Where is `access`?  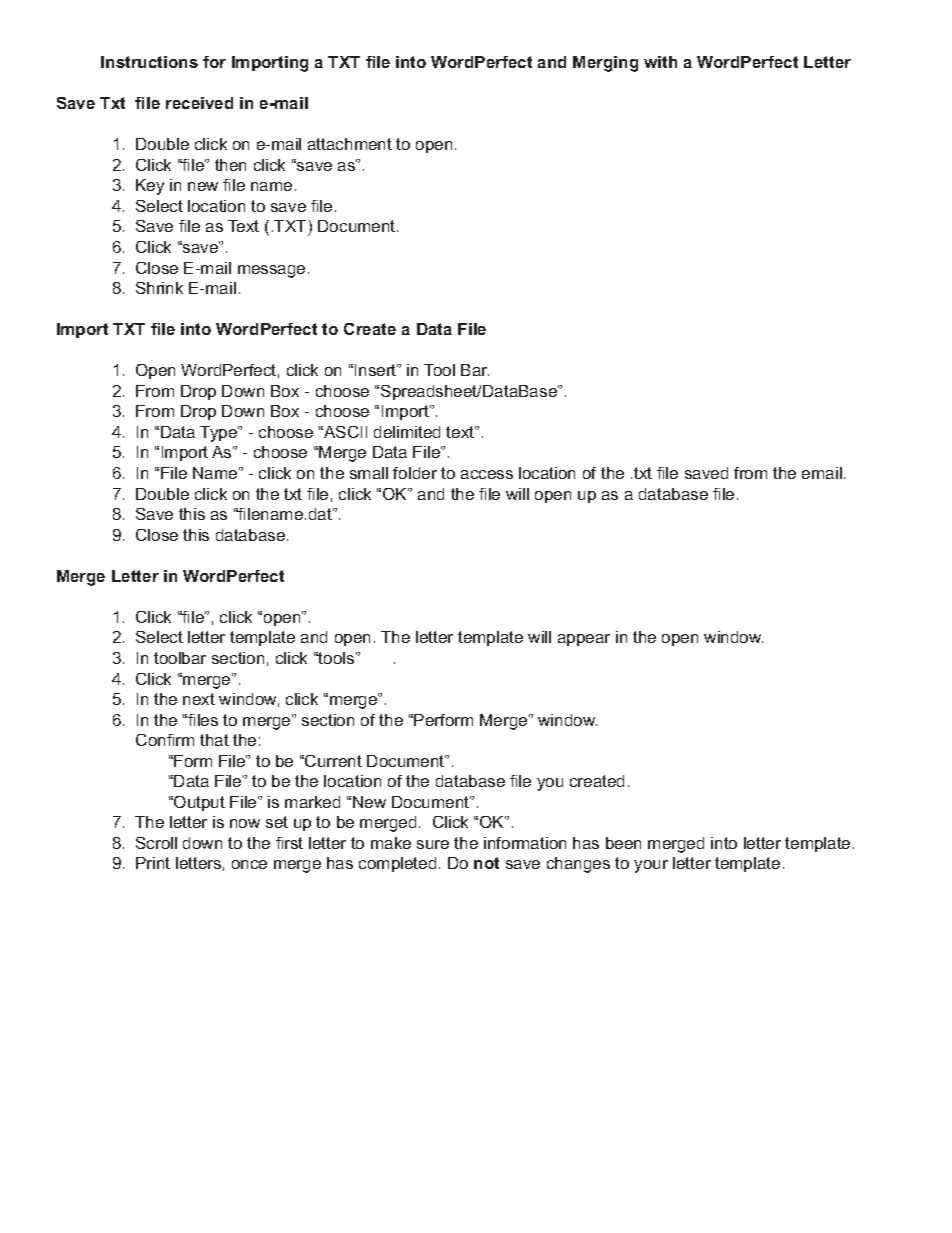
access is located at coordinates (487, 474).
